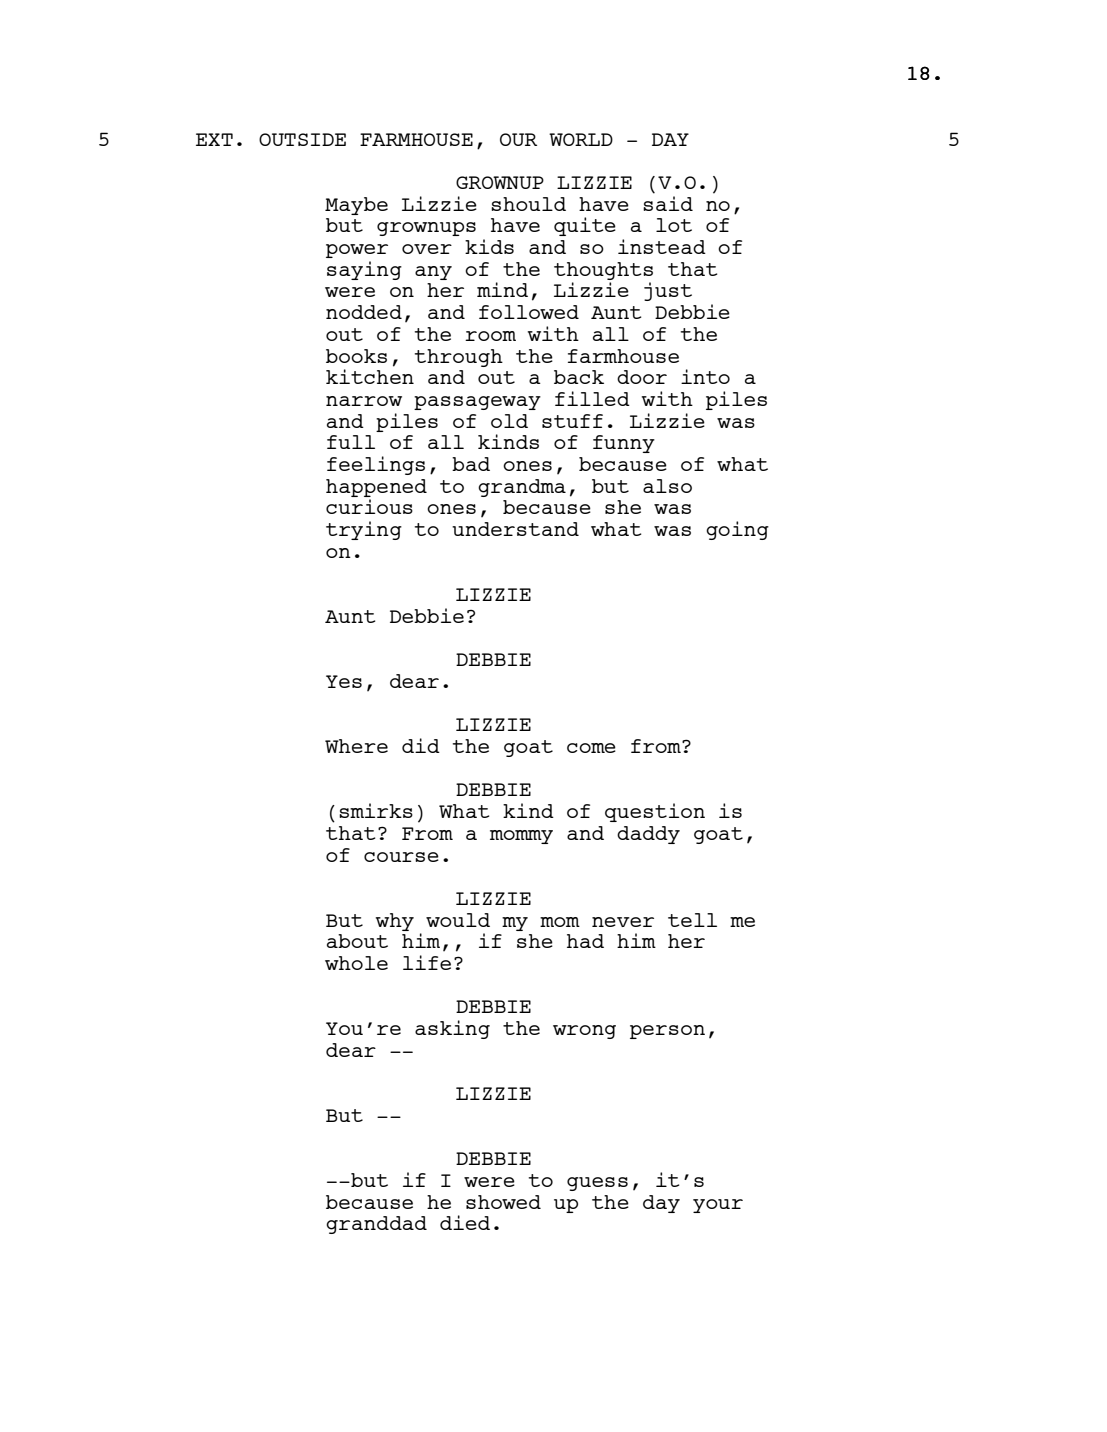 The image size is (1107, 1432). I want to click on going, so click(737, 530).
